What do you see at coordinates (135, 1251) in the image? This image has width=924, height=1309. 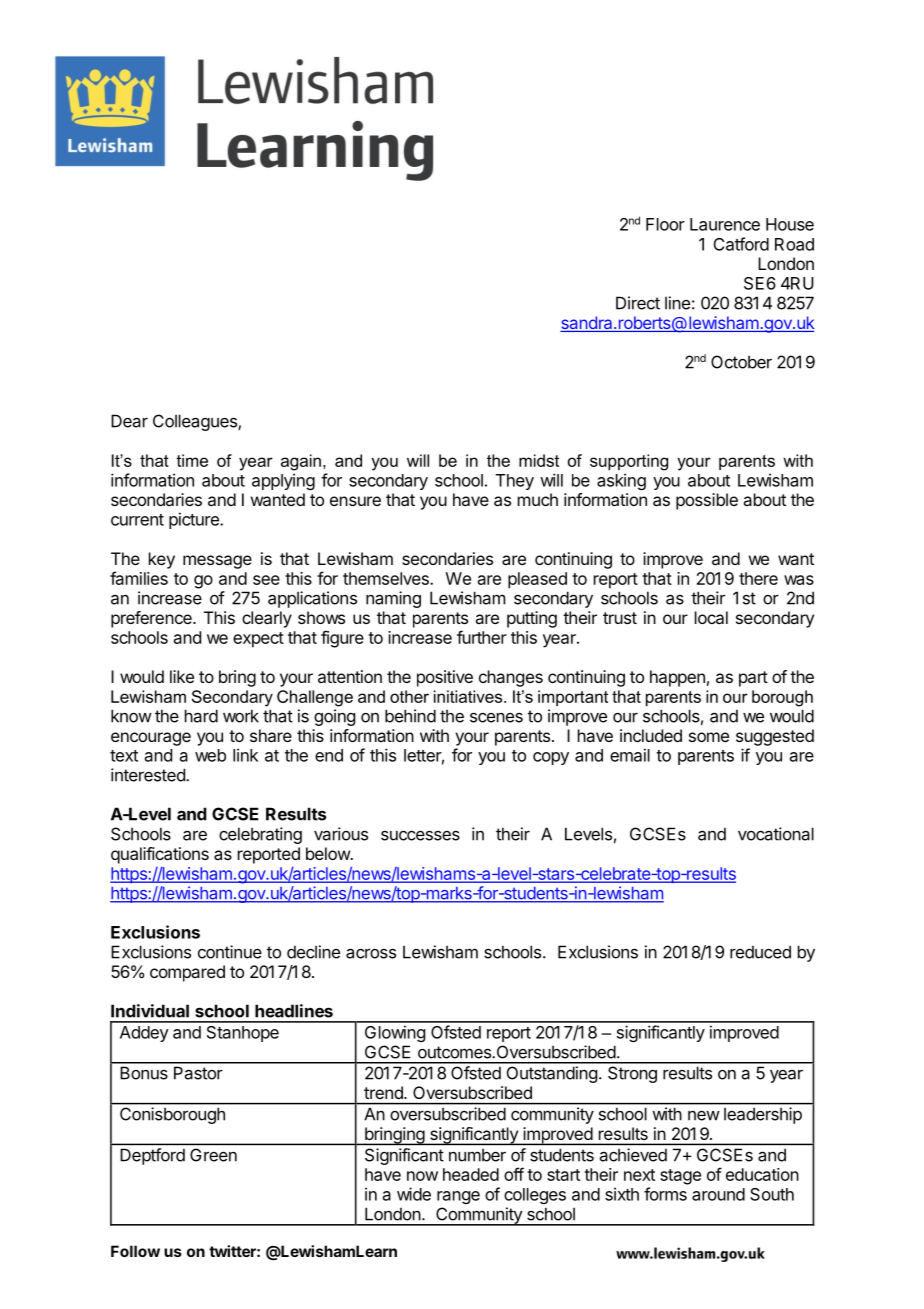 I see `Follow` at bounding box center [135, 1251].
